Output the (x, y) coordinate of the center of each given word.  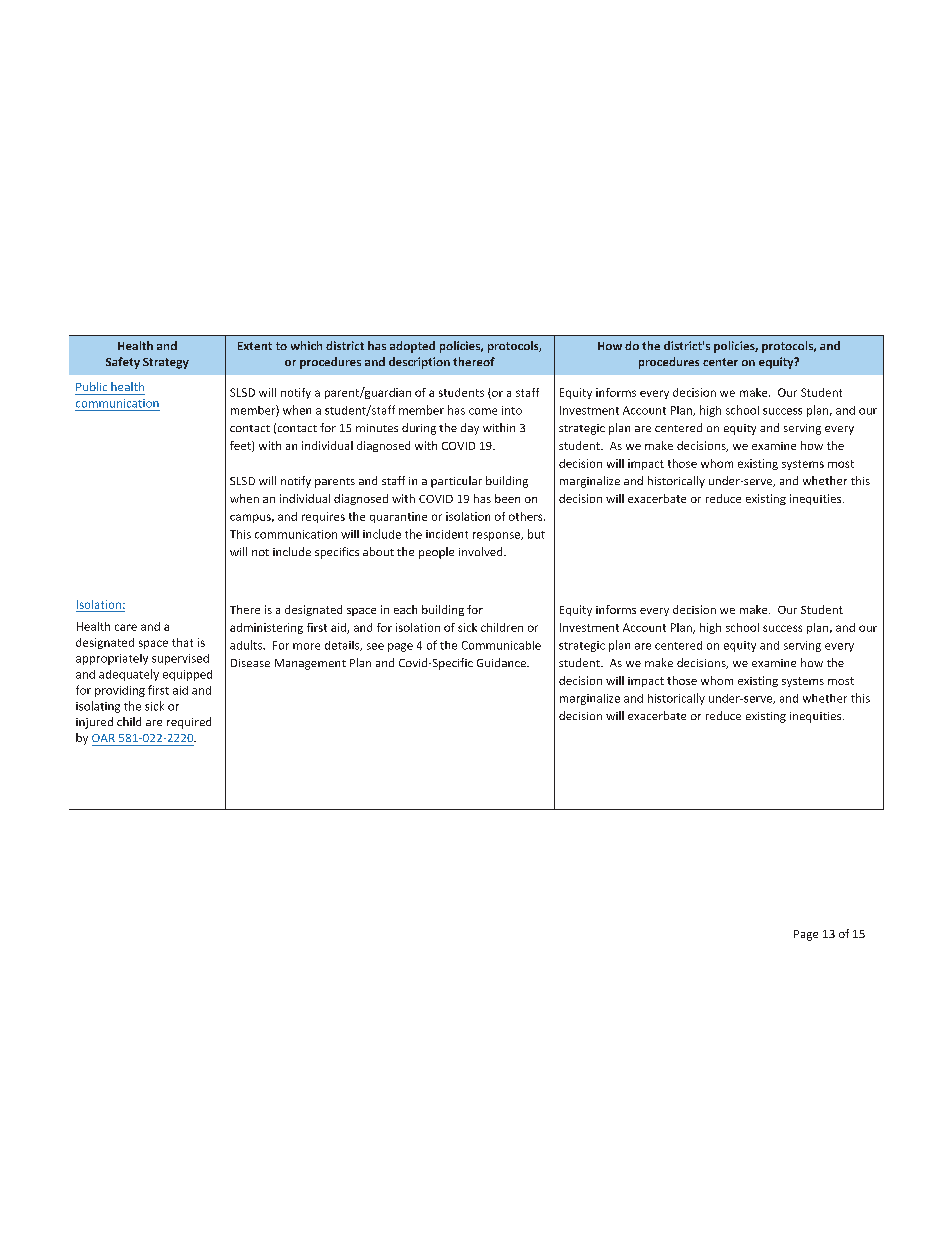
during (419, 429)
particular (456, 482)
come (483, 411)
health (127, 386)
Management (310, 664)
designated (313, 610)
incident (447, 534)
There (245, 609)
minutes (377, 428)
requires (323, 517)
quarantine (398, 517)
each (405, 609)
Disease (250, 663)
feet (241, 446)
